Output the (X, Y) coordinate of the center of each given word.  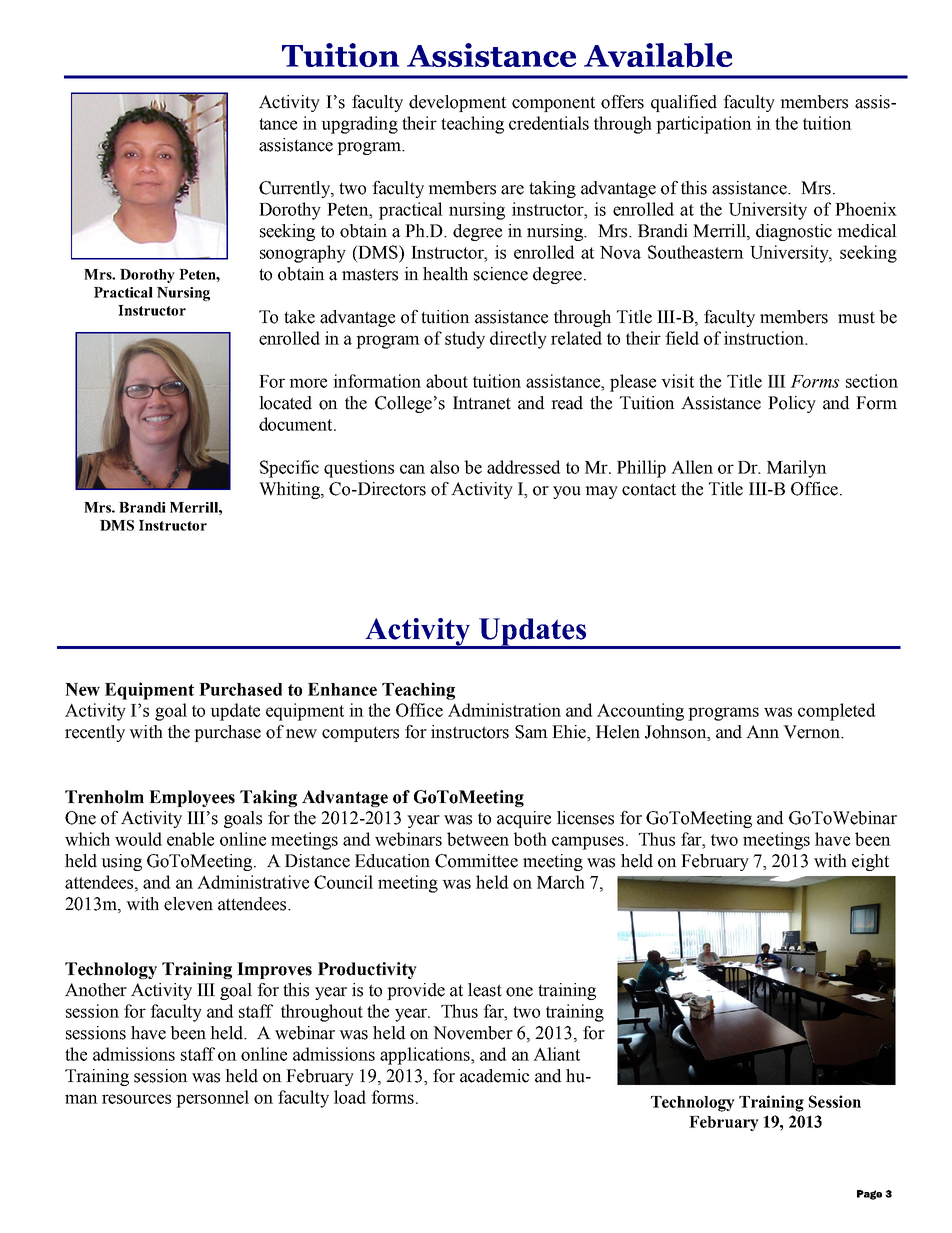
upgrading (359, 125)
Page (869, 1195)
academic (494, 1076)
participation (704, 125)
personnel (212, 1099)
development (457, 103)
